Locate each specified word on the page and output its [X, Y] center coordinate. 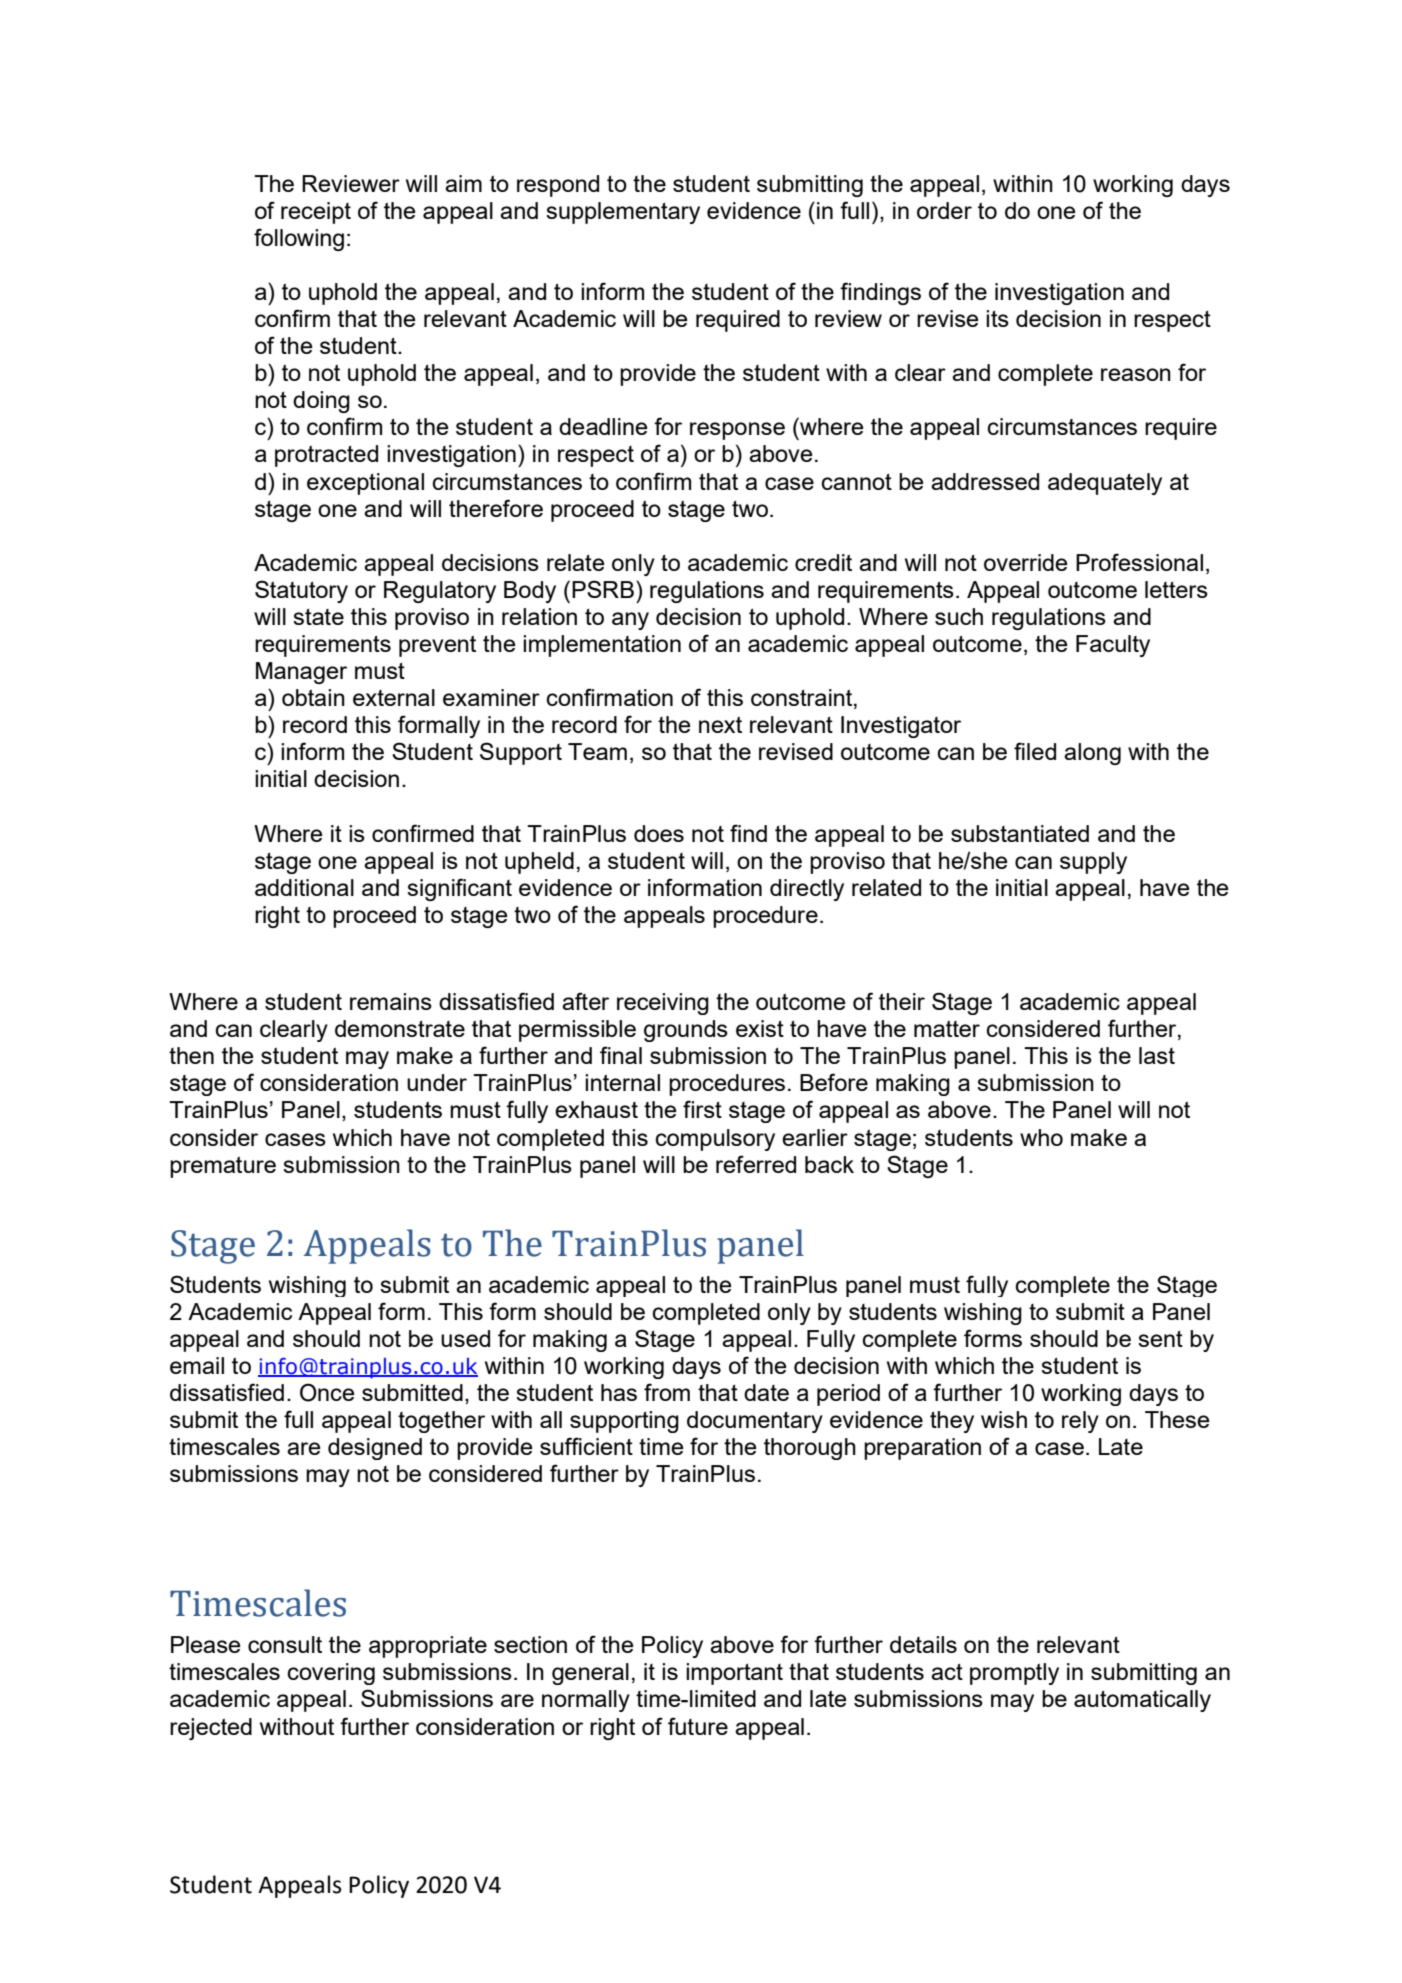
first [702, 1109]
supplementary [623, 213]
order [944, 210]
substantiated [1020, 833]
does [659, 833]
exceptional [365, 484]
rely [1080, 1422]
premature [223, 1167]
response [737, 431]
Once [327, 1392]
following [299, 239]
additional [304, 887]
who [1041, 1137]
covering [331, 1674]
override [1026, 562]
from [667, 1392]
